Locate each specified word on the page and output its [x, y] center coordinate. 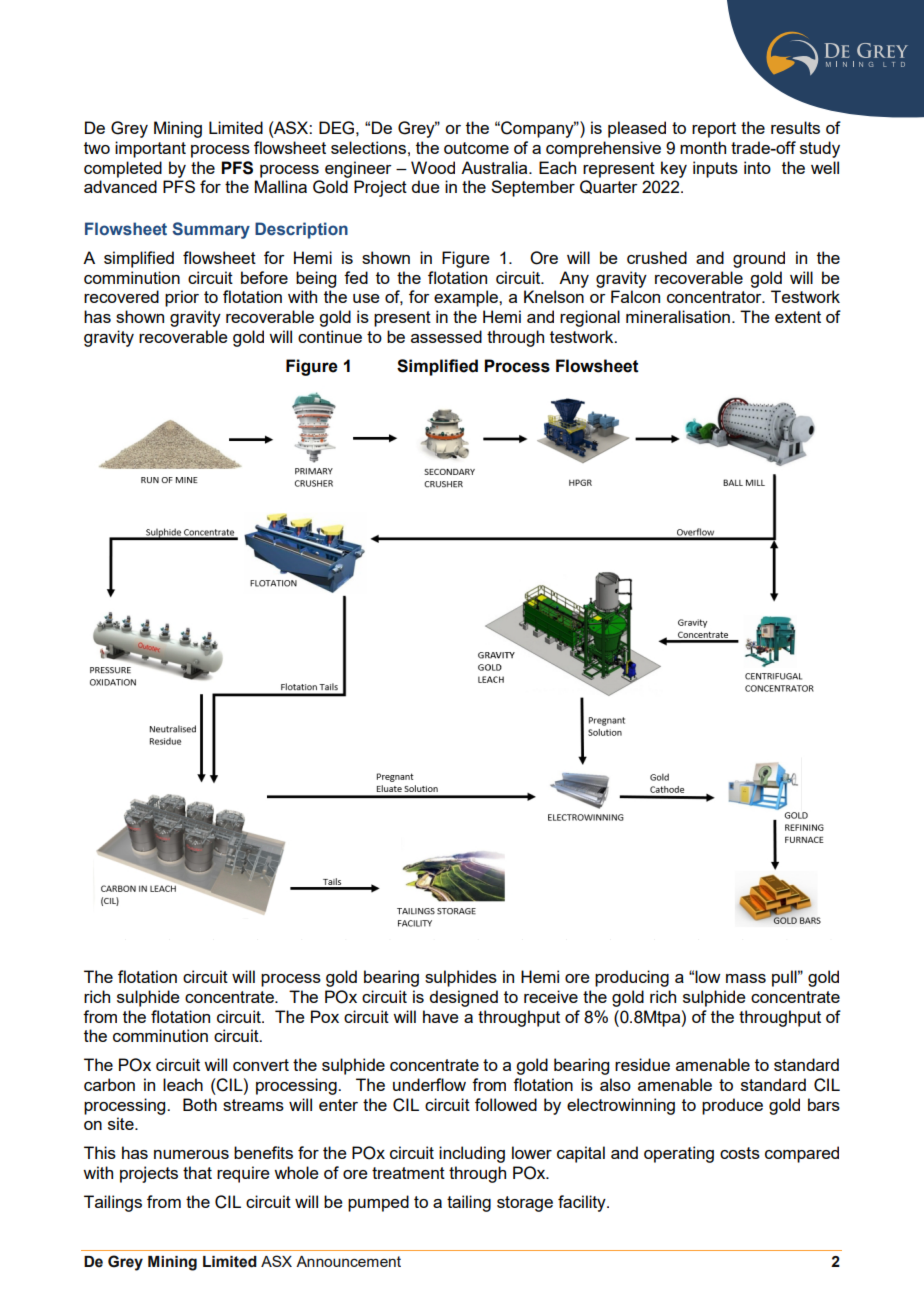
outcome [476, 148]
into [757, 167]
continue [330, 336]
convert [261, 1065]
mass [746, 978]
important [150, 149]
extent [798, 317]
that [197, 1172]
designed [463, 998]
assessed [446, 336]
